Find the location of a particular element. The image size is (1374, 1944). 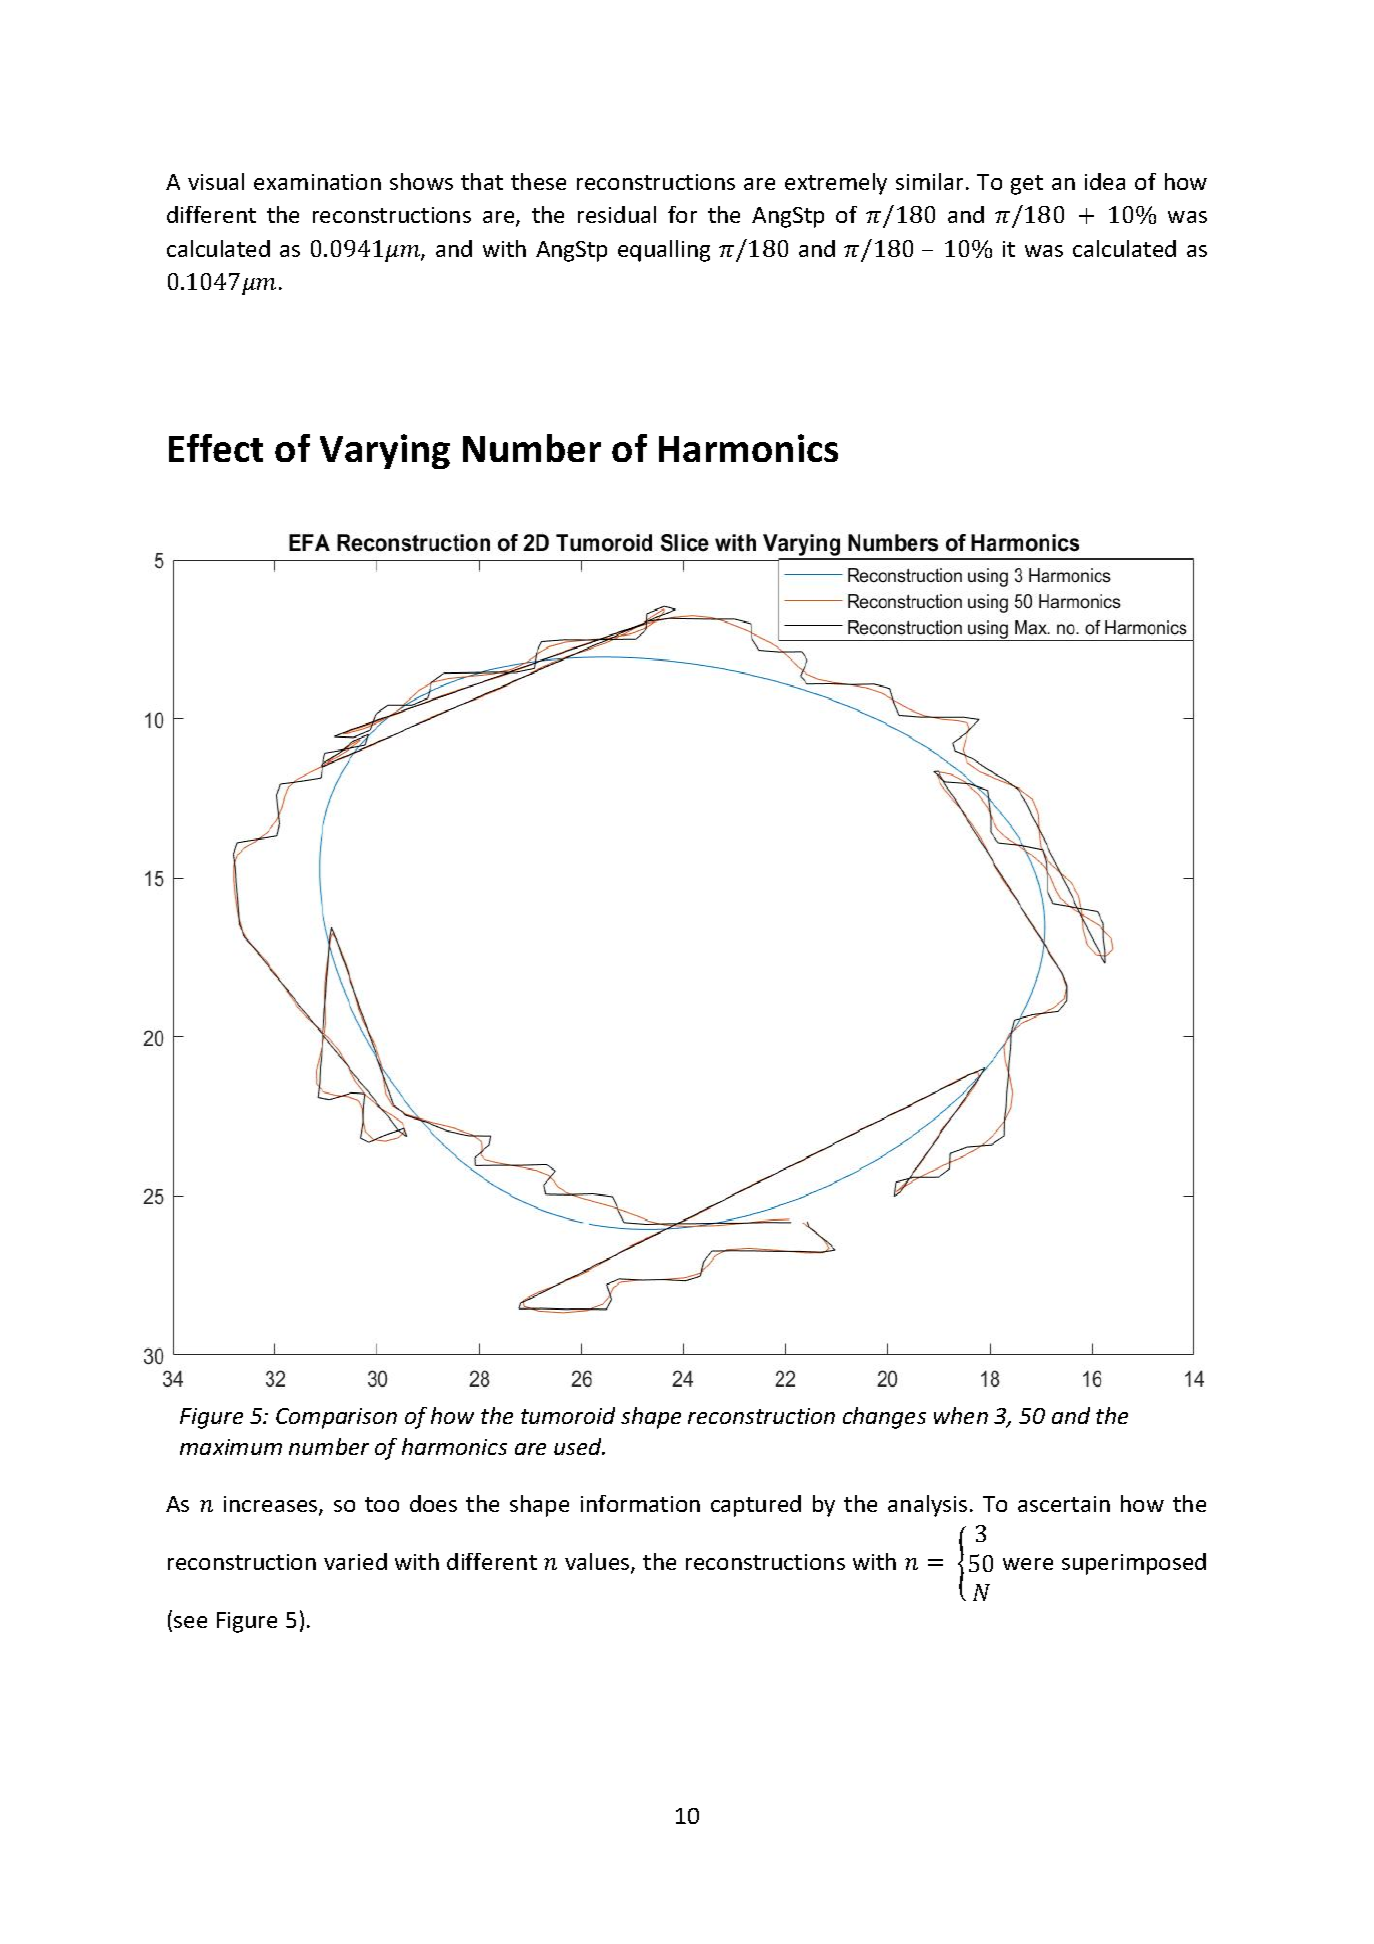

residual is located at coordinates (617, 214).
